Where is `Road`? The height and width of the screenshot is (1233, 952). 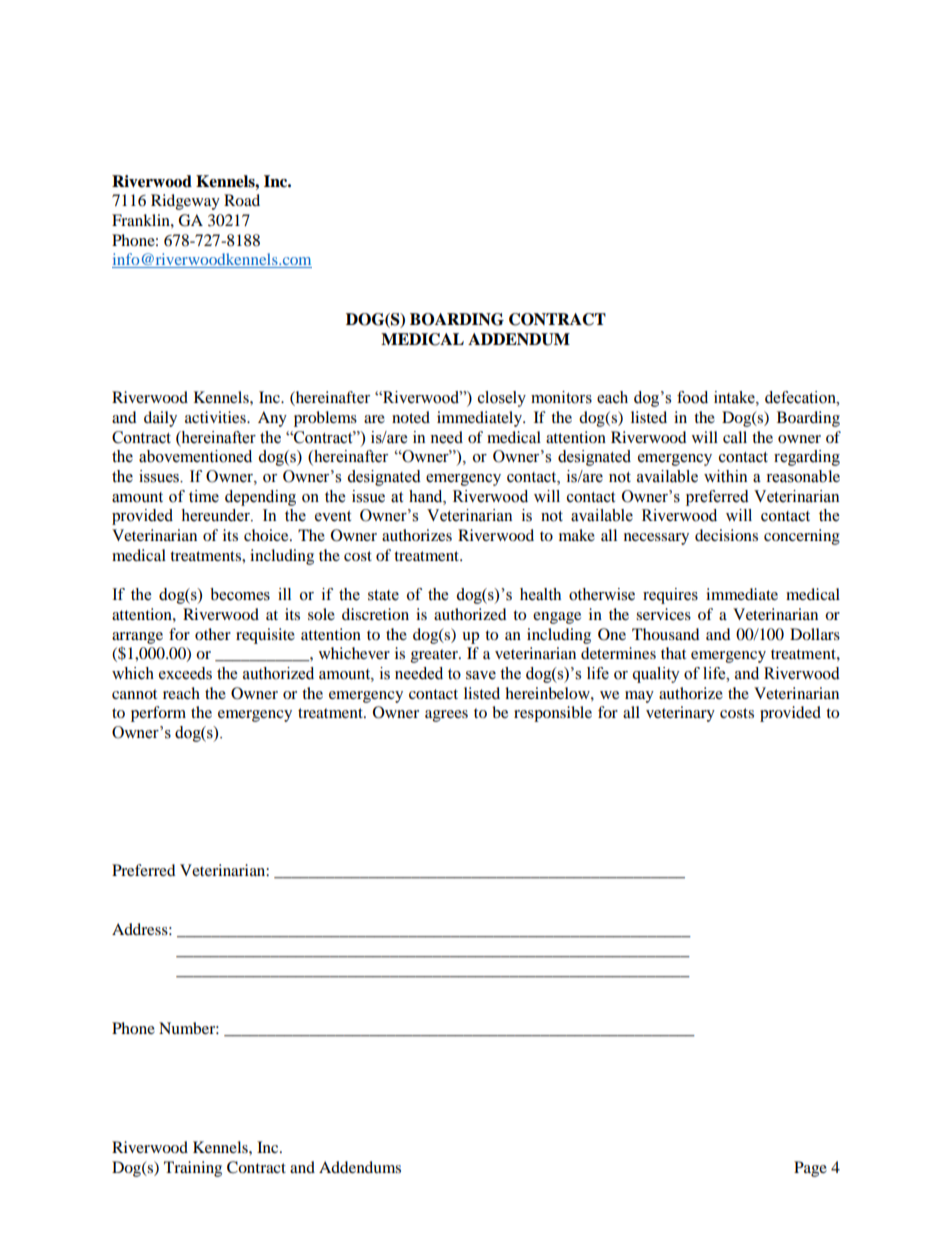 Road is located at coordinates (242, 200).
